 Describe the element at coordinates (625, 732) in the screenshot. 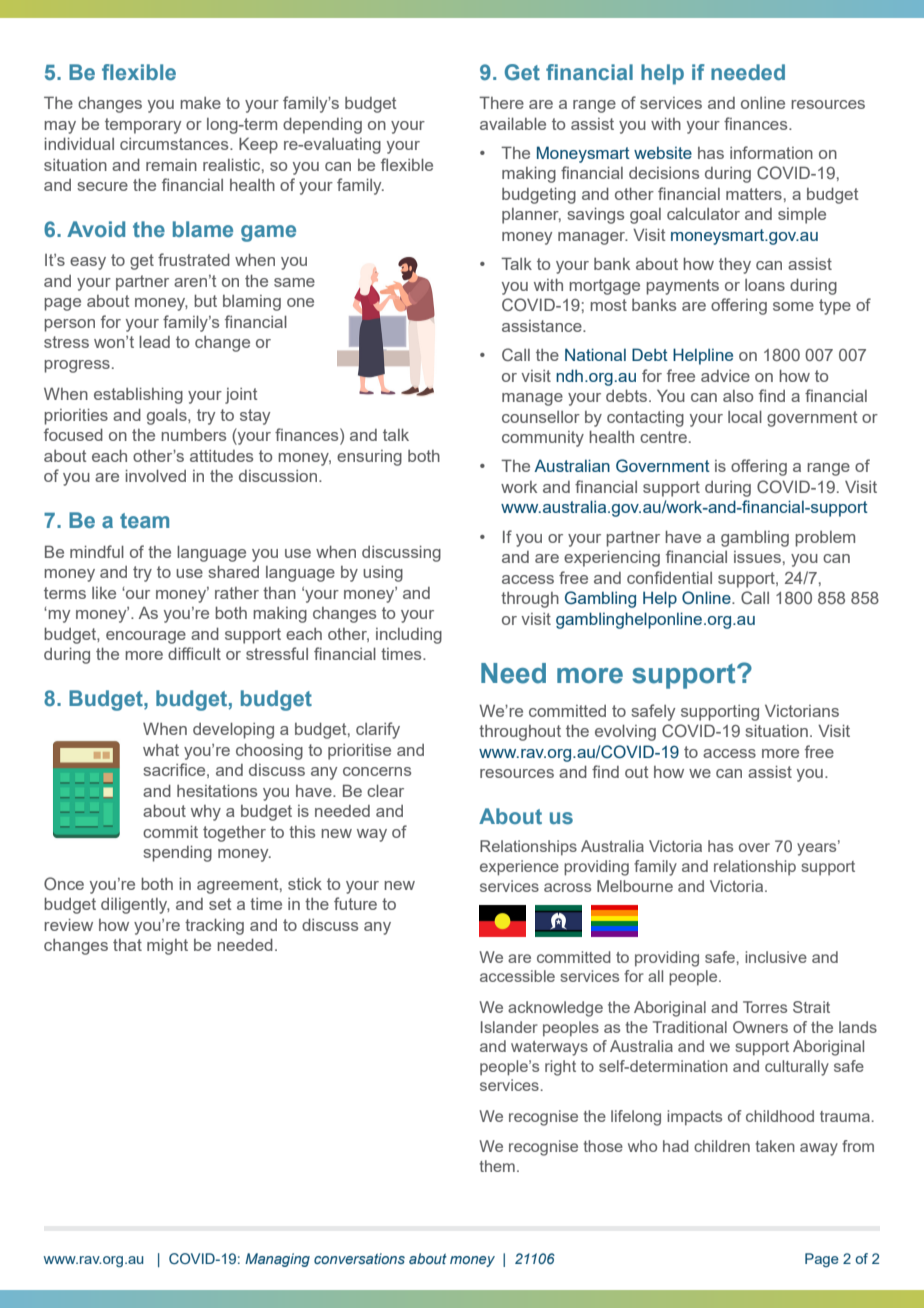

I see `evolving` at that location.
